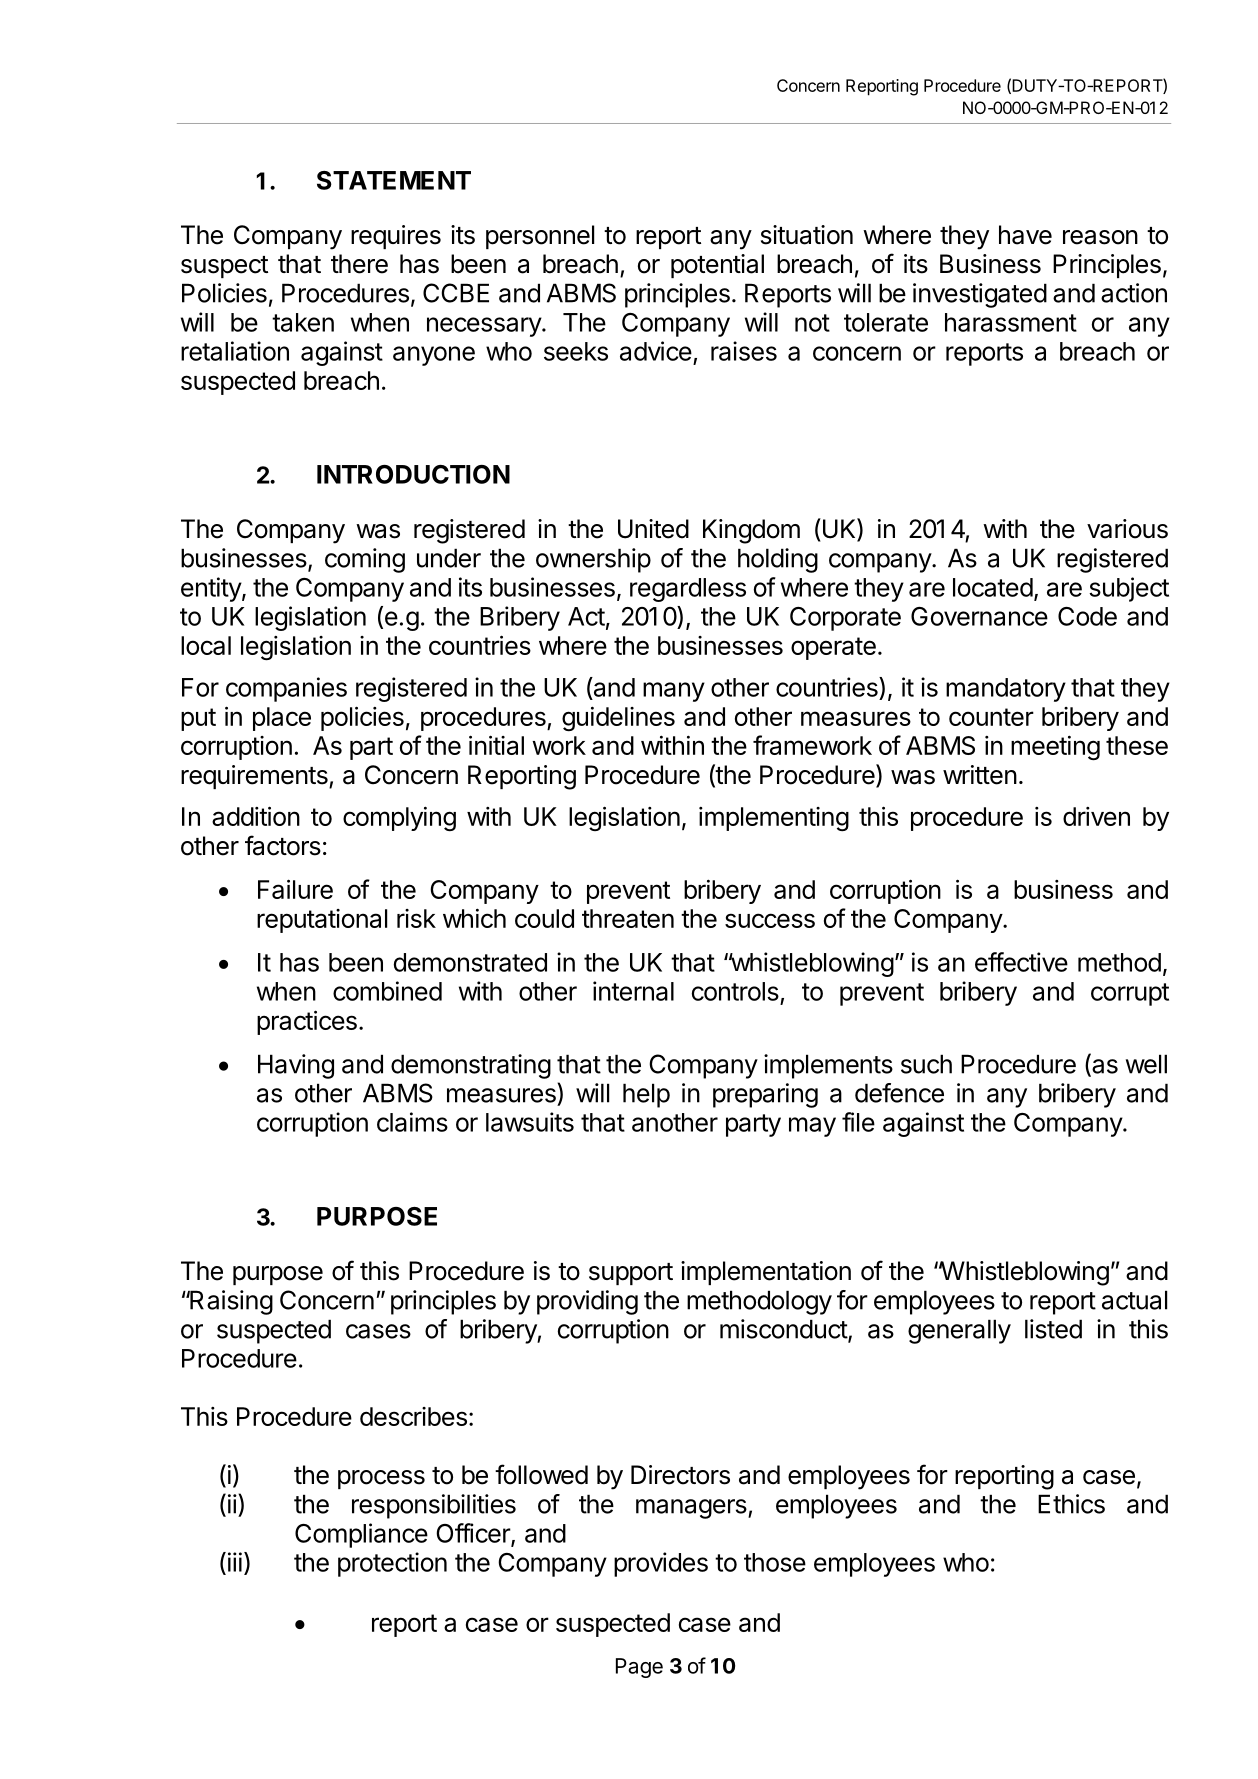 This page has width=1258, height=1779. I want to click on potential, so click(717, 266).
